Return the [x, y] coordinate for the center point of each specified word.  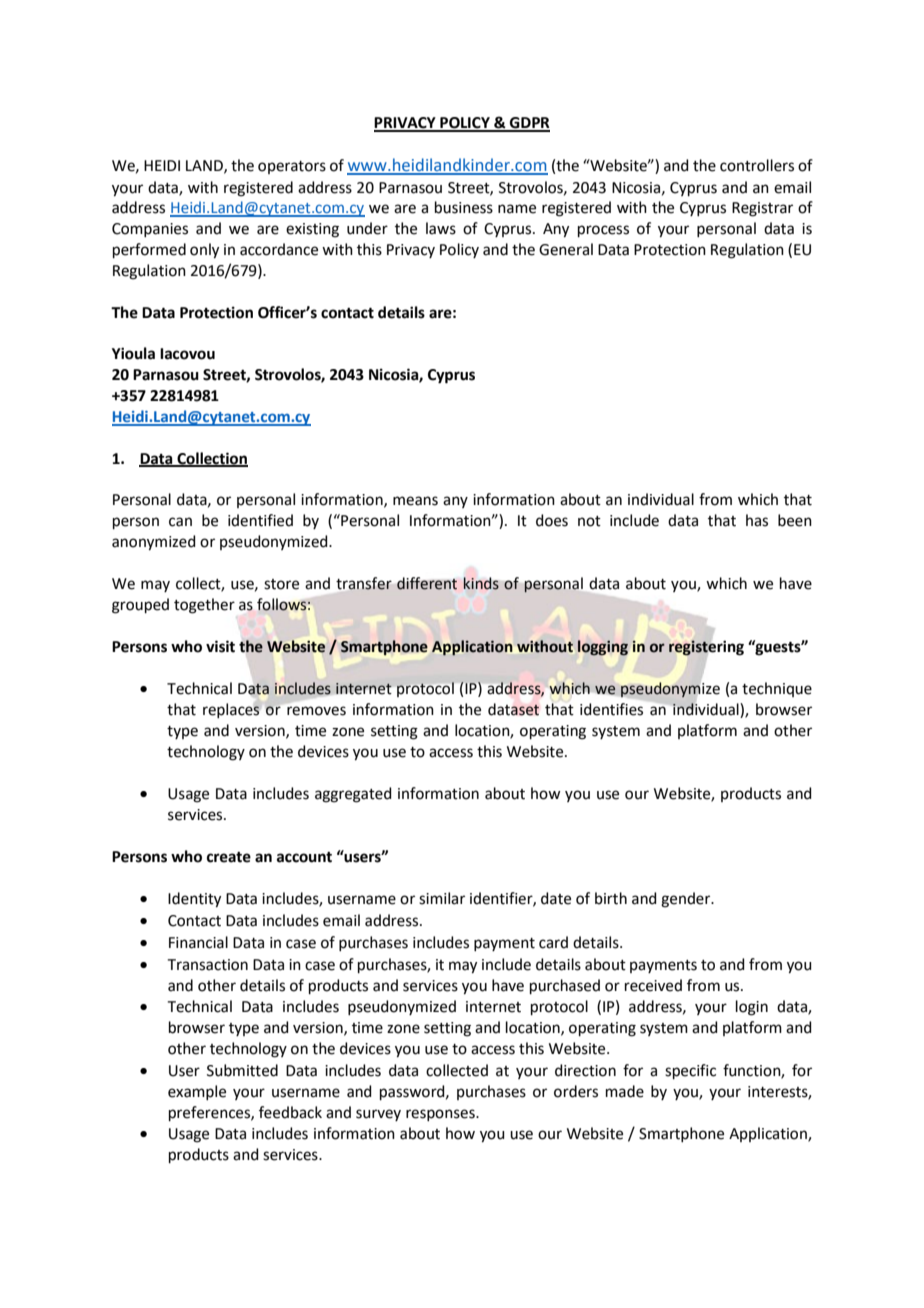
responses [441, 1115]
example [197, 1092]
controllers [757, 165]
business [464, 207]
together [204, 606]
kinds [481, 583]
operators [292, 167]
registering [706, 648]
